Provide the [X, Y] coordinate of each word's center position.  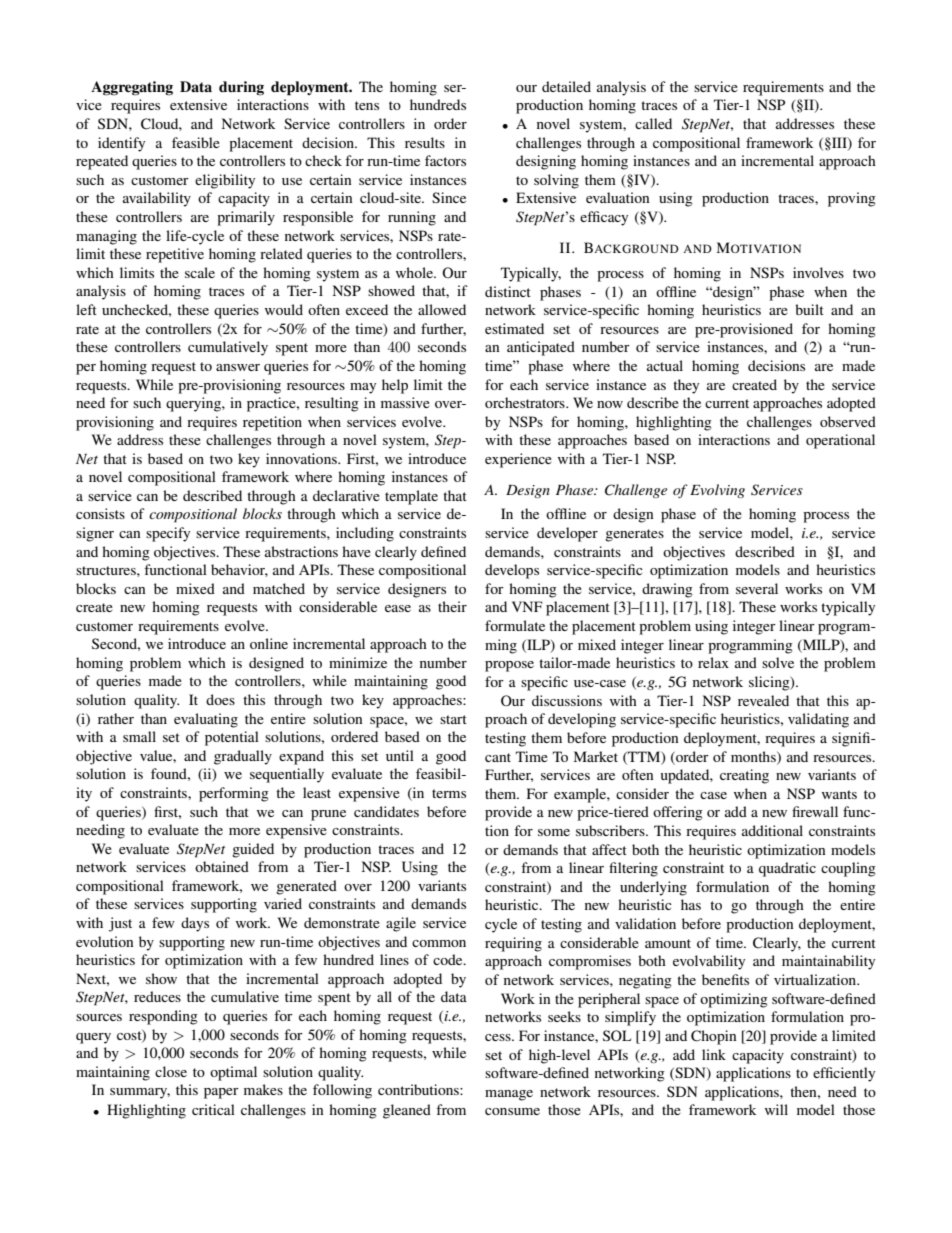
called [653, 123]
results [425, 142]
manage [509, 1095]
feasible [196, 142]
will [776, 1109]
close [171, 1071]
